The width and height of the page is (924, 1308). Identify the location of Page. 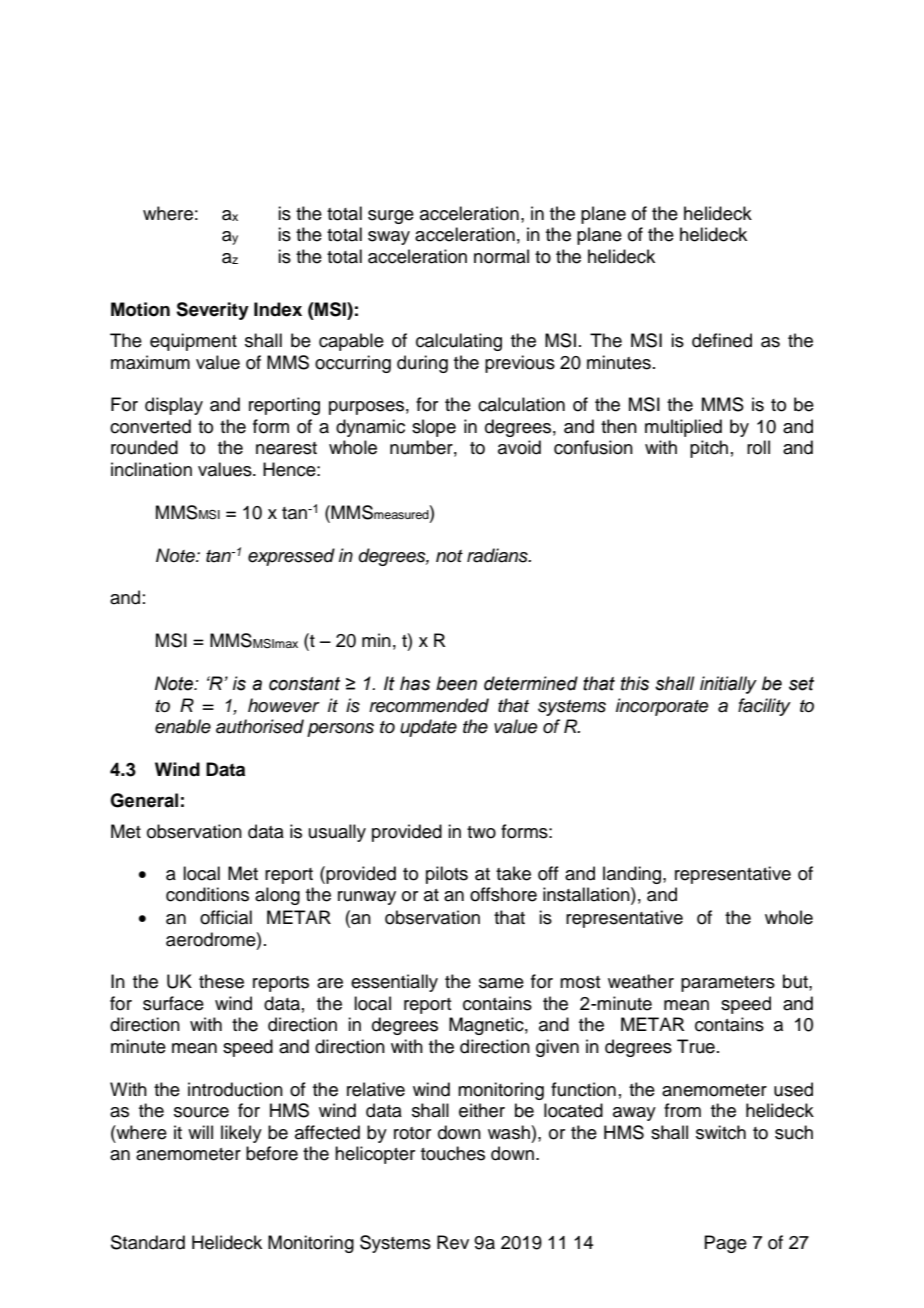
(725, 1244).
